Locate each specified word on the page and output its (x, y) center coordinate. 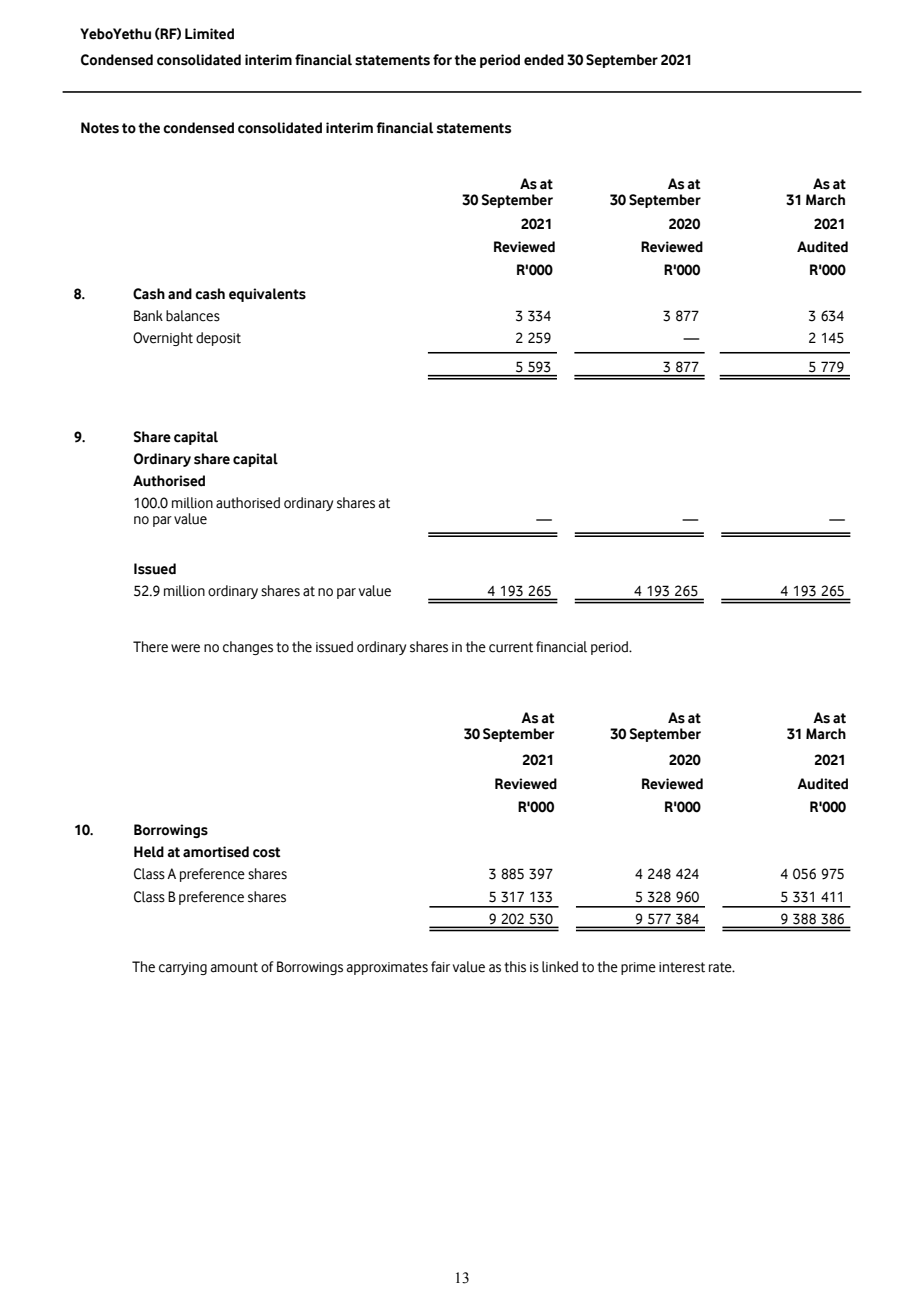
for (442, 60)
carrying (183, 968)
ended (544, 60)
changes (248, 648)
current (511, 647)
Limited (209, 34)
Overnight (163, 339)
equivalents (267, 295)
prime (638, 968)
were (185, 648)
